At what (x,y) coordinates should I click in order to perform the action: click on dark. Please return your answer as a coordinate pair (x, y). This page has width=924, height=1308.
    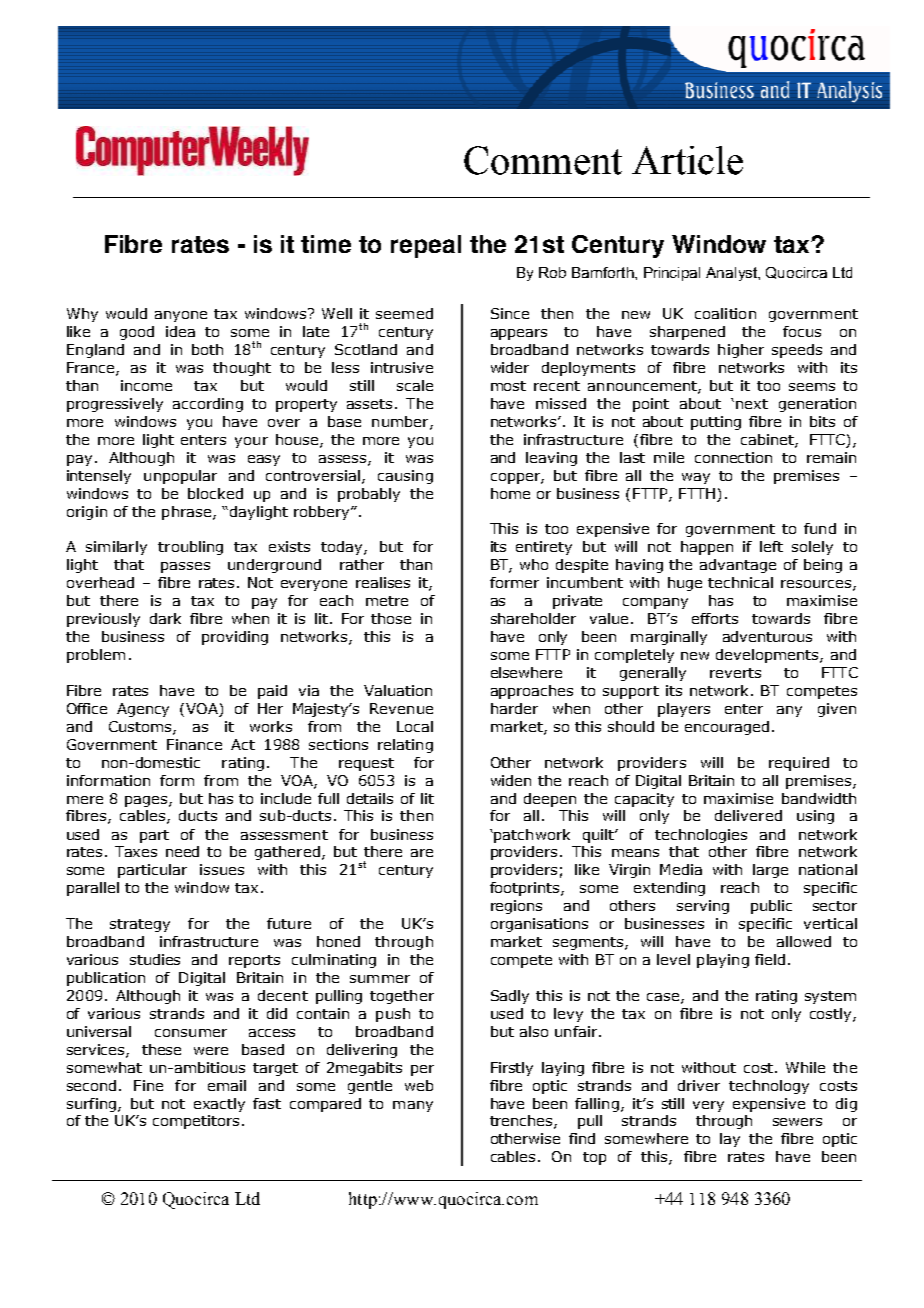
    Looking at the image, I should click on (165, 618).
